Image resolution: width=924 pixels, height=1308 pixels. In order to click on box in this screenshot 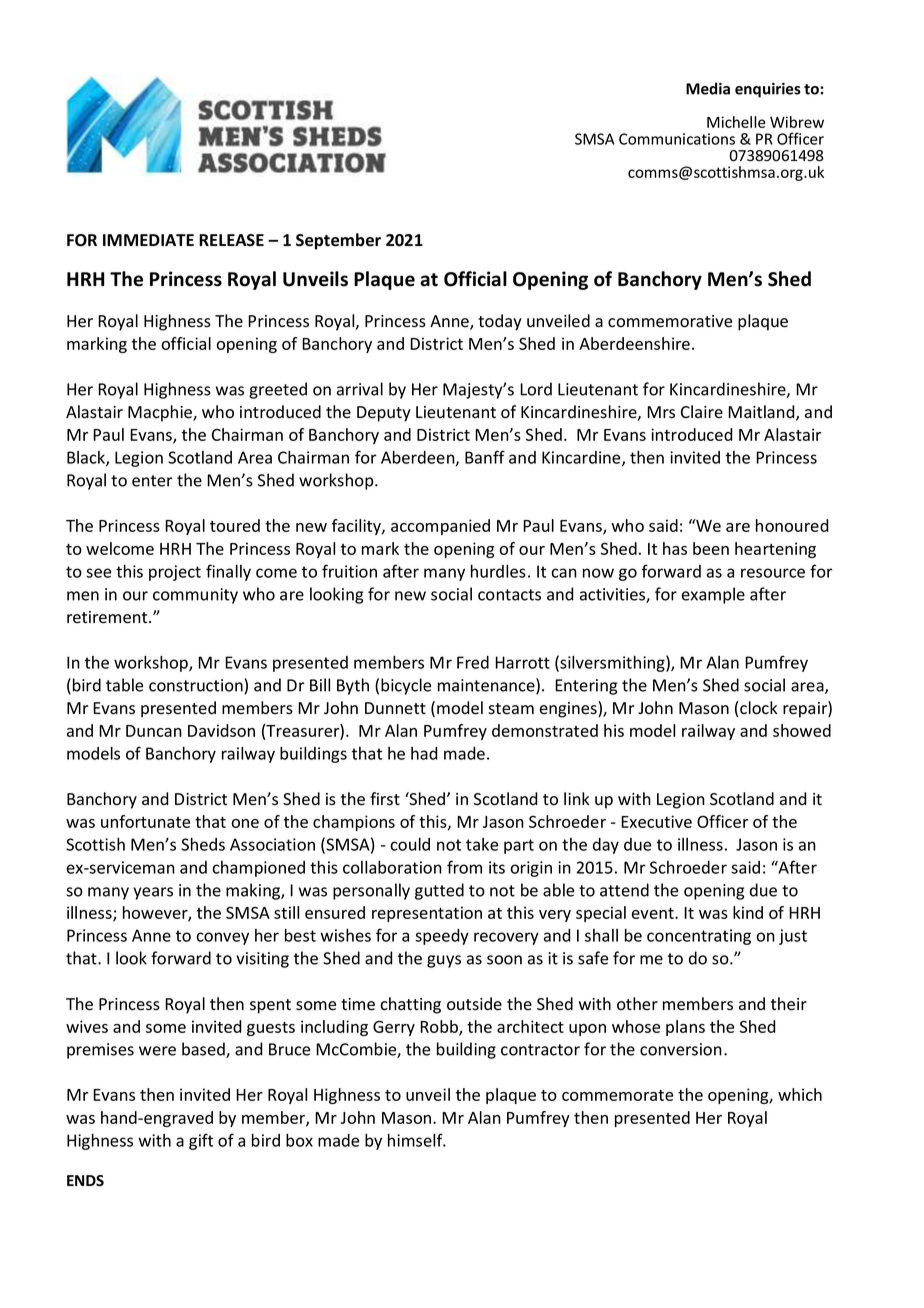, I will do `click(299, 1140)`.
